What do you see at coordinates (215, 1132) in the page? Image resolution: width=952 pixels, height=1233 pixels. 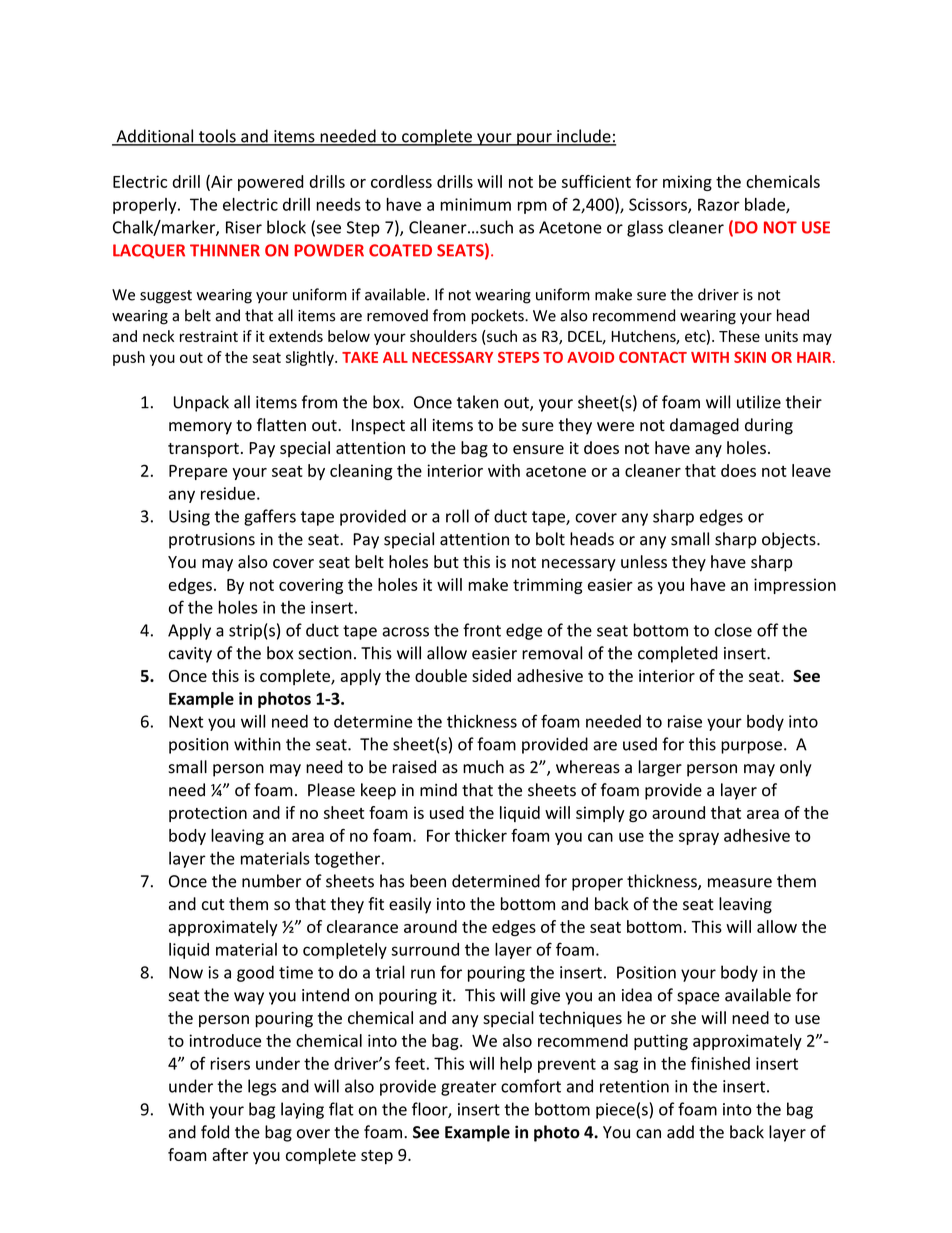 I see `fold` at bounding box center [215, 1132].
